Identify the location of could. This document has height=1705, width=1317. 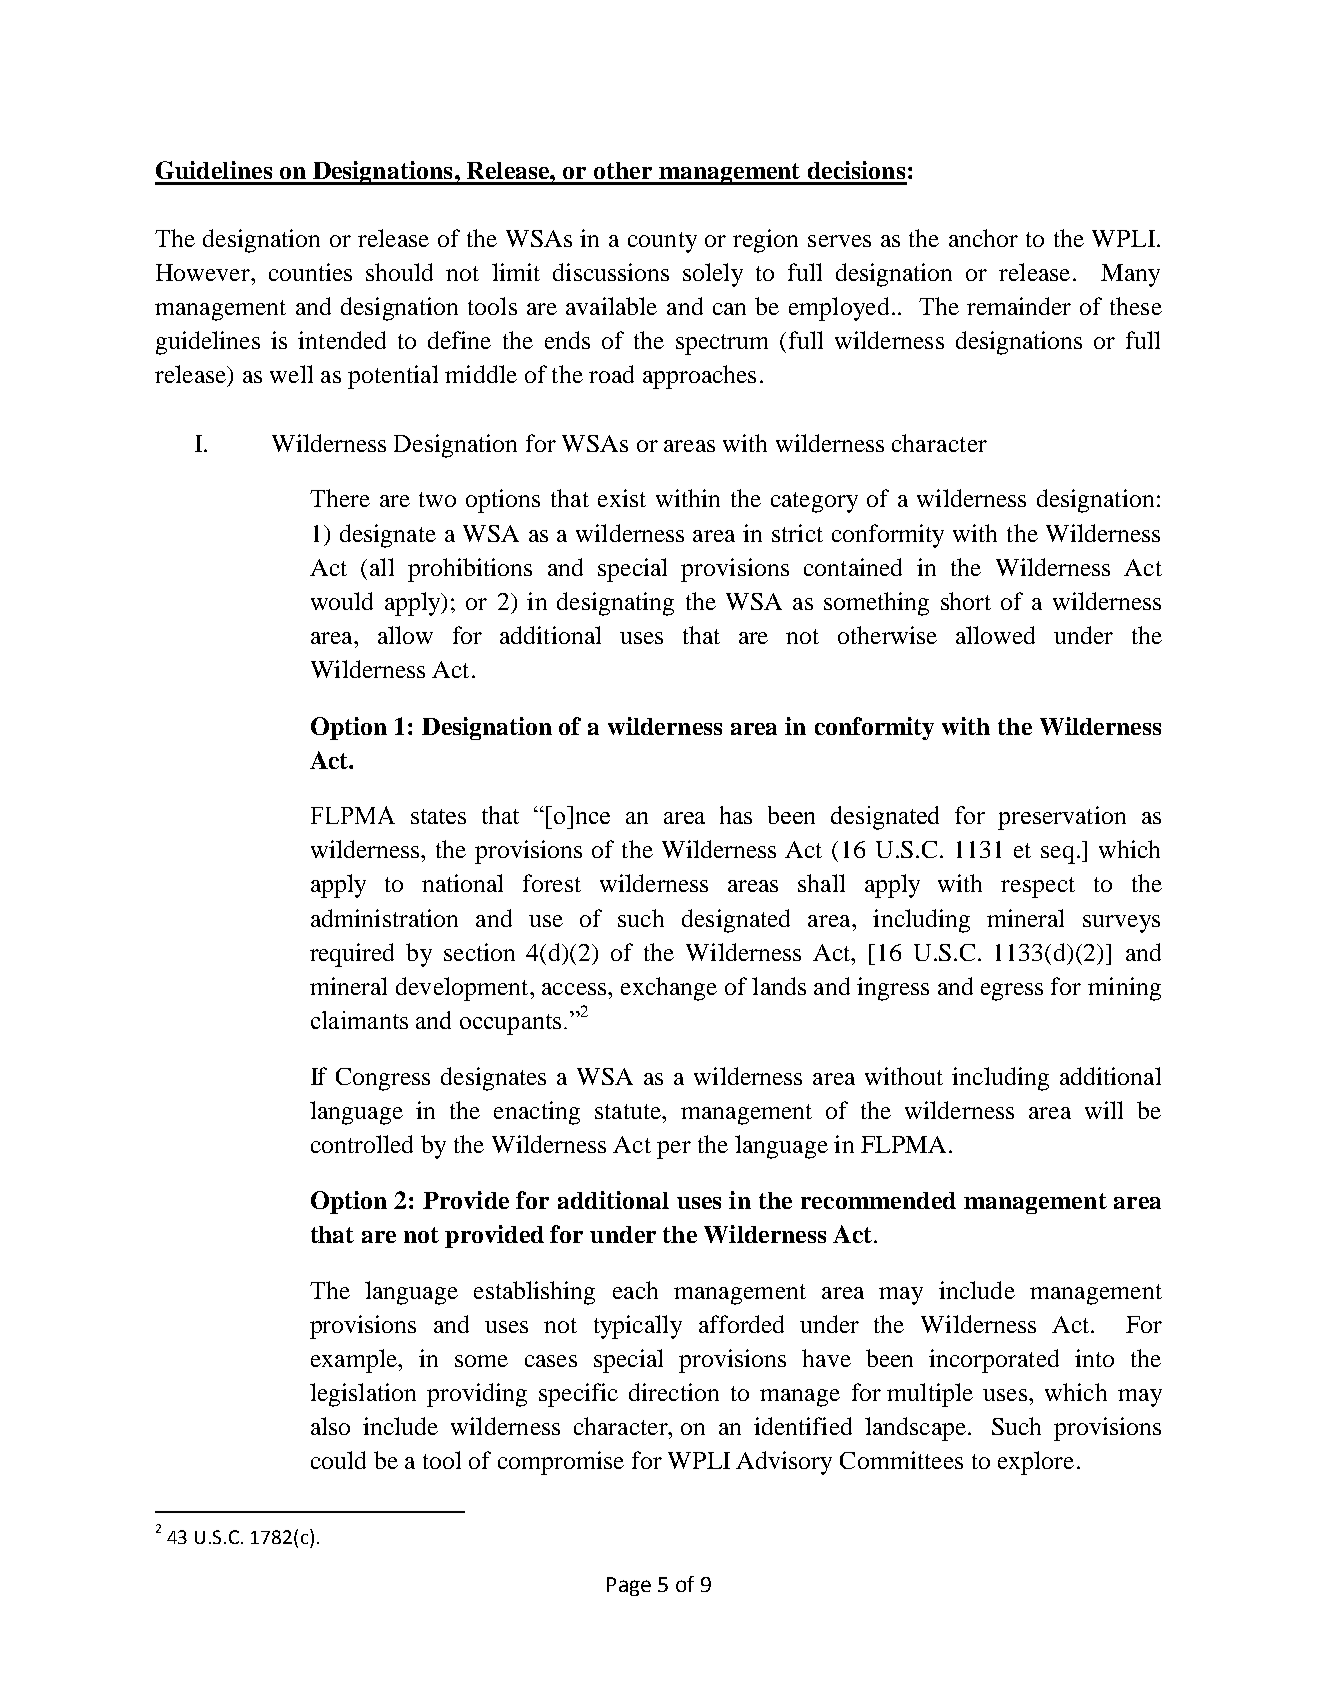
(338, 1460).
